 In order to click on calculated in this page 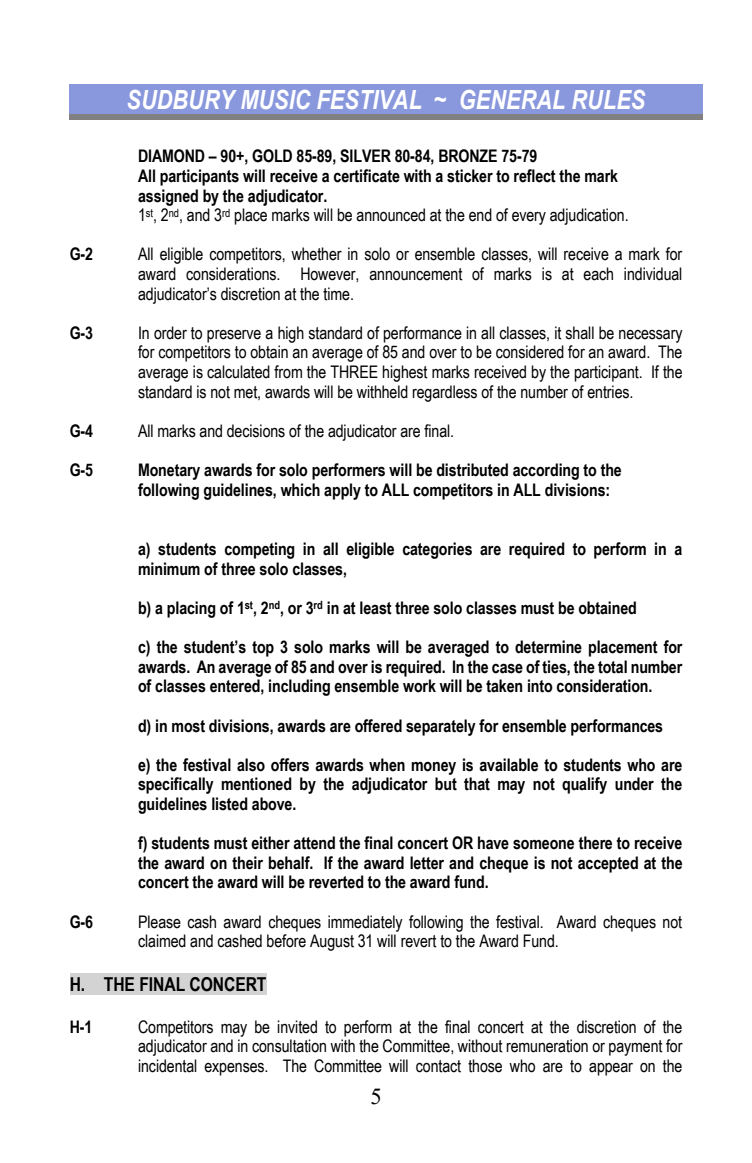, I will do `click(238, 372)`.
